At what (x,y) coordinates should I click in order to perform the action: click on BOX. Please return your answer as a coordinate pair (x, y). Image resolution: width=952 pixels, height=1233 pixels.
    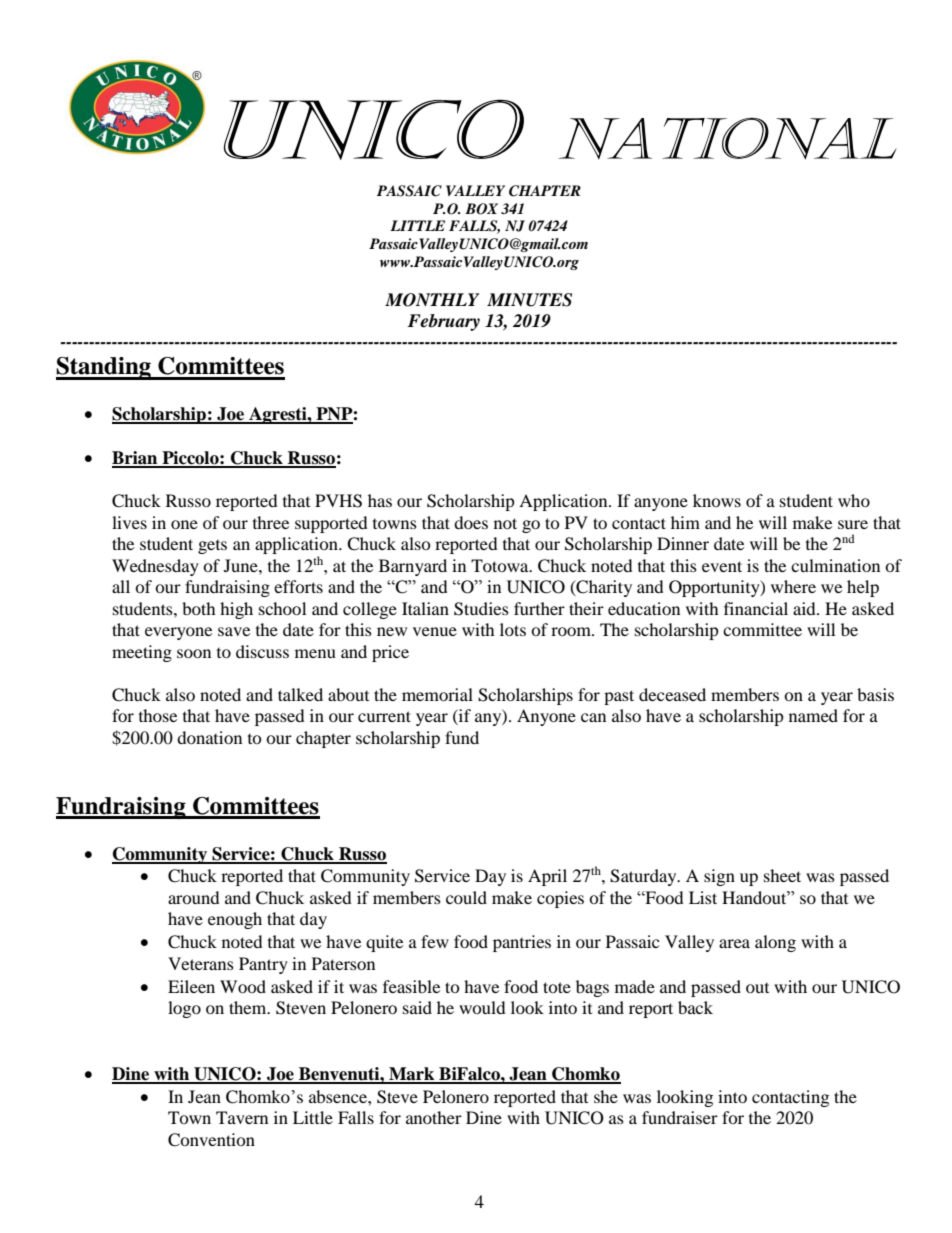
    Looking at the image, I should click on (481, 209).
